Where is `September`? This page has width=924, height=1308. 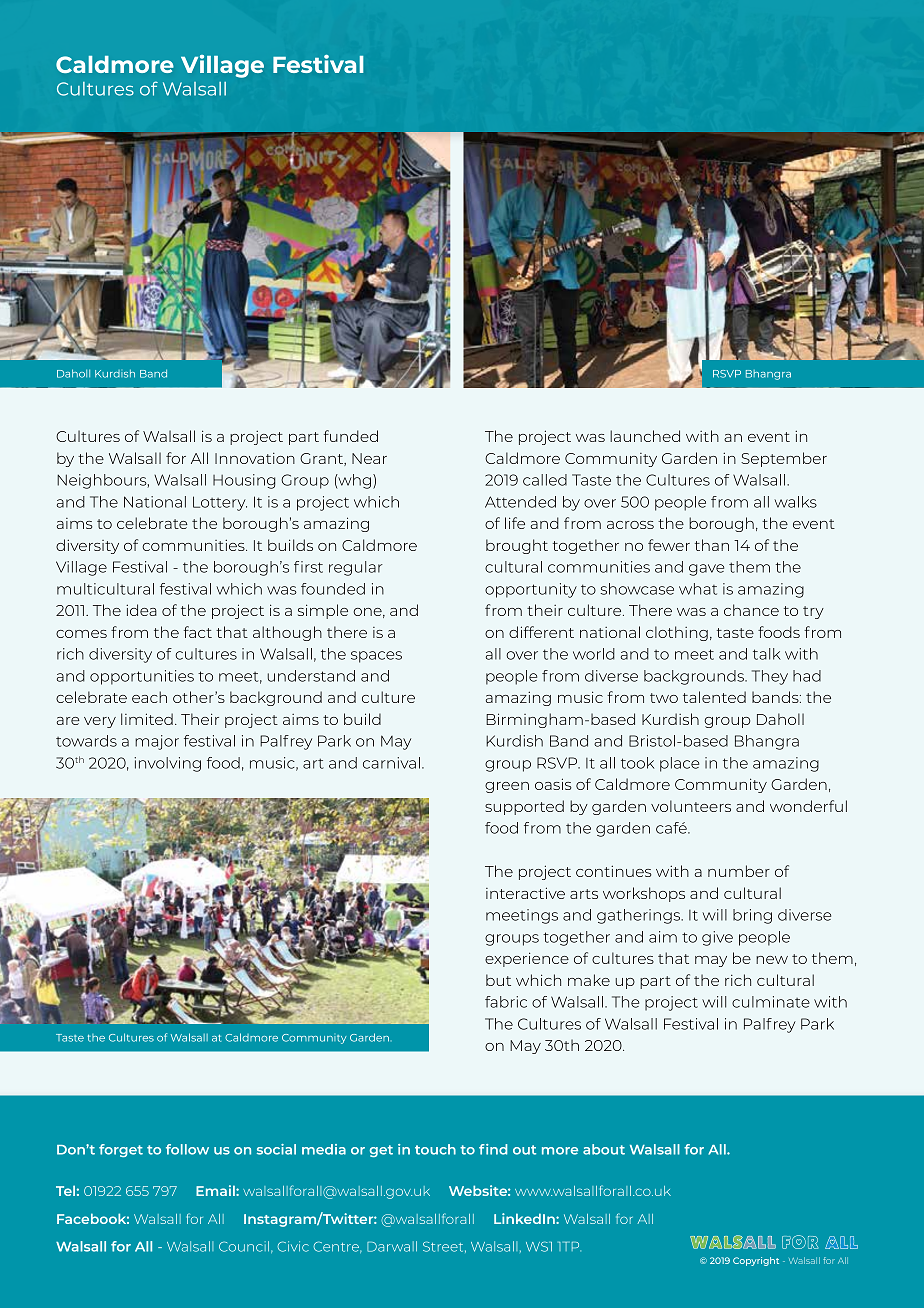
September is located at coordinates (784, 459).
